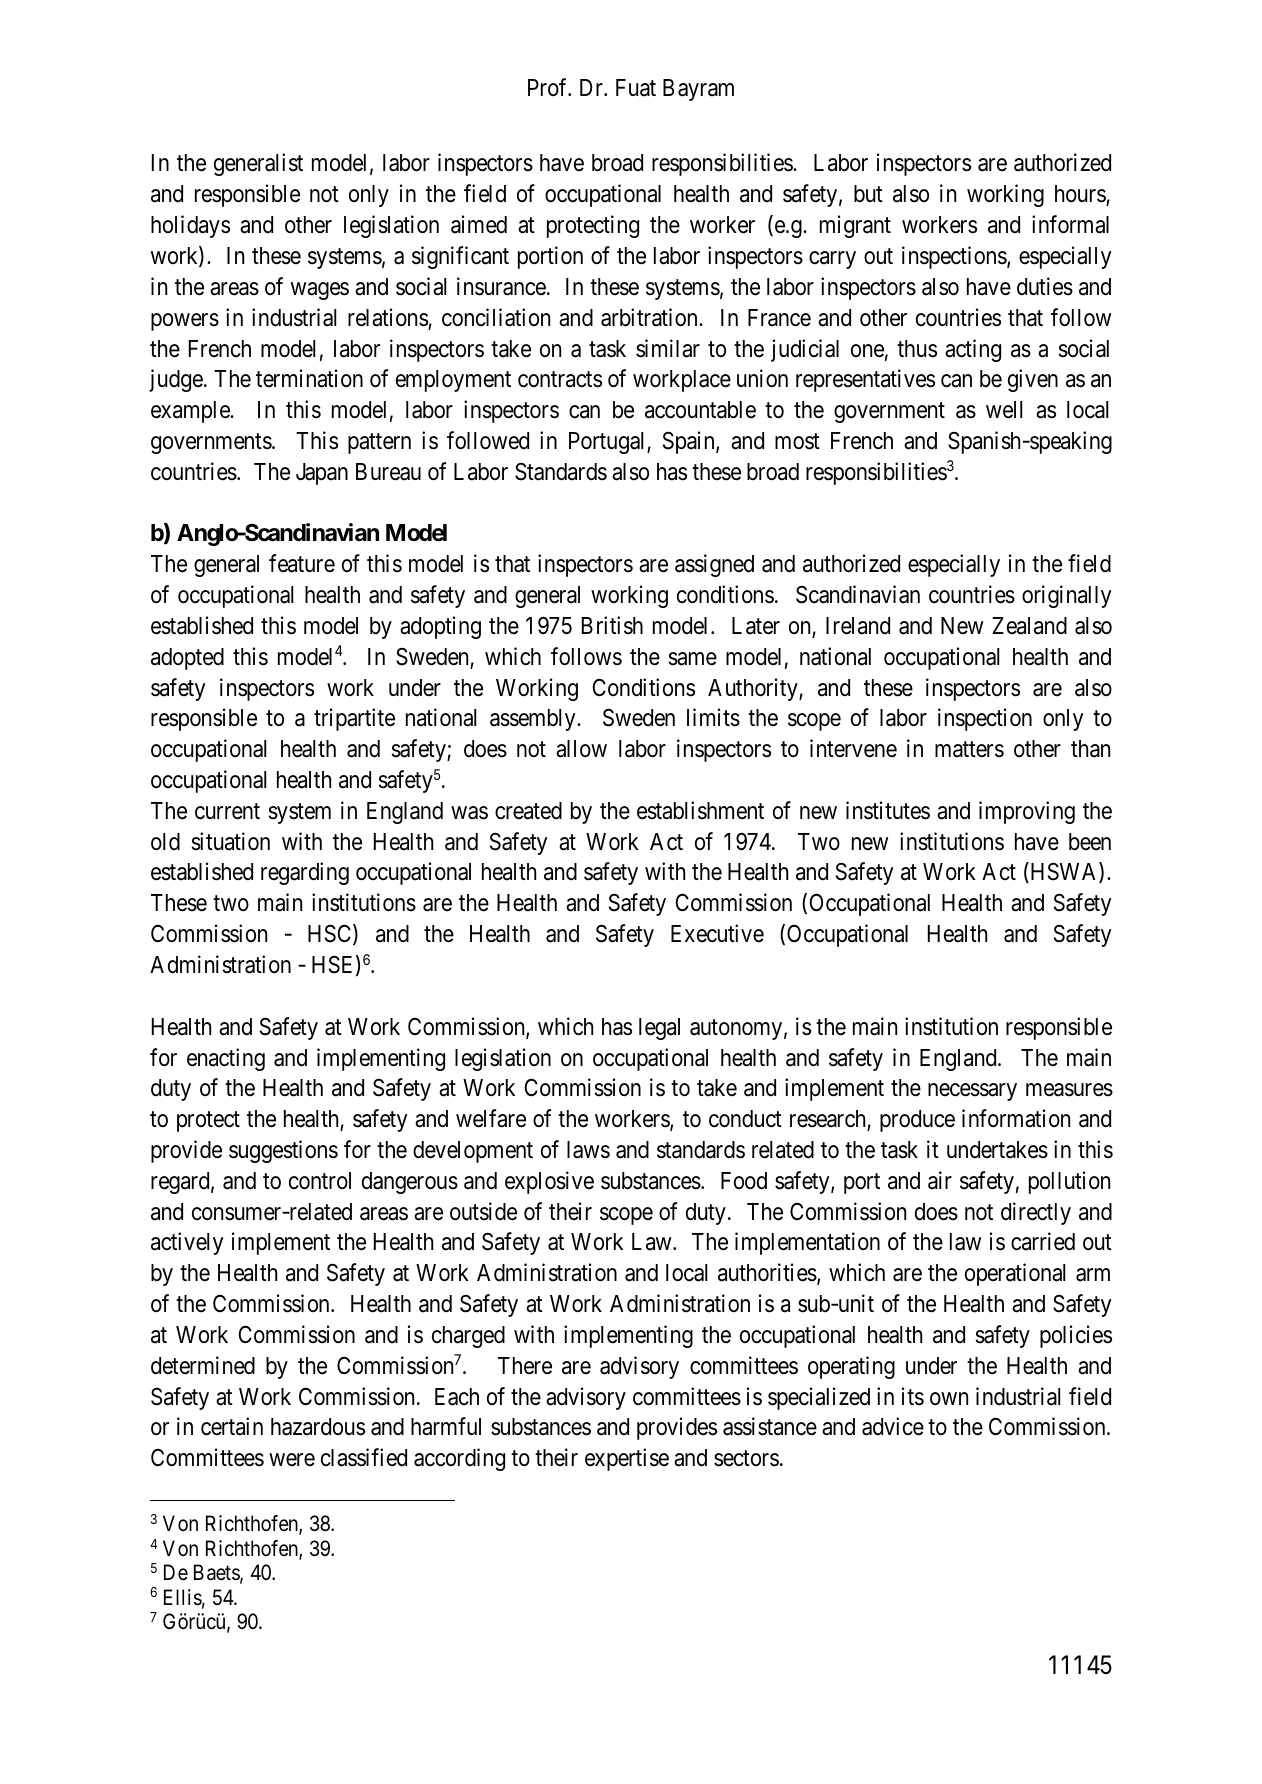 This screenshot has width=1262, height=1784. Describe the element at coordinates (318, 1427) in the screenshot. I see `hazardous` at that location.
